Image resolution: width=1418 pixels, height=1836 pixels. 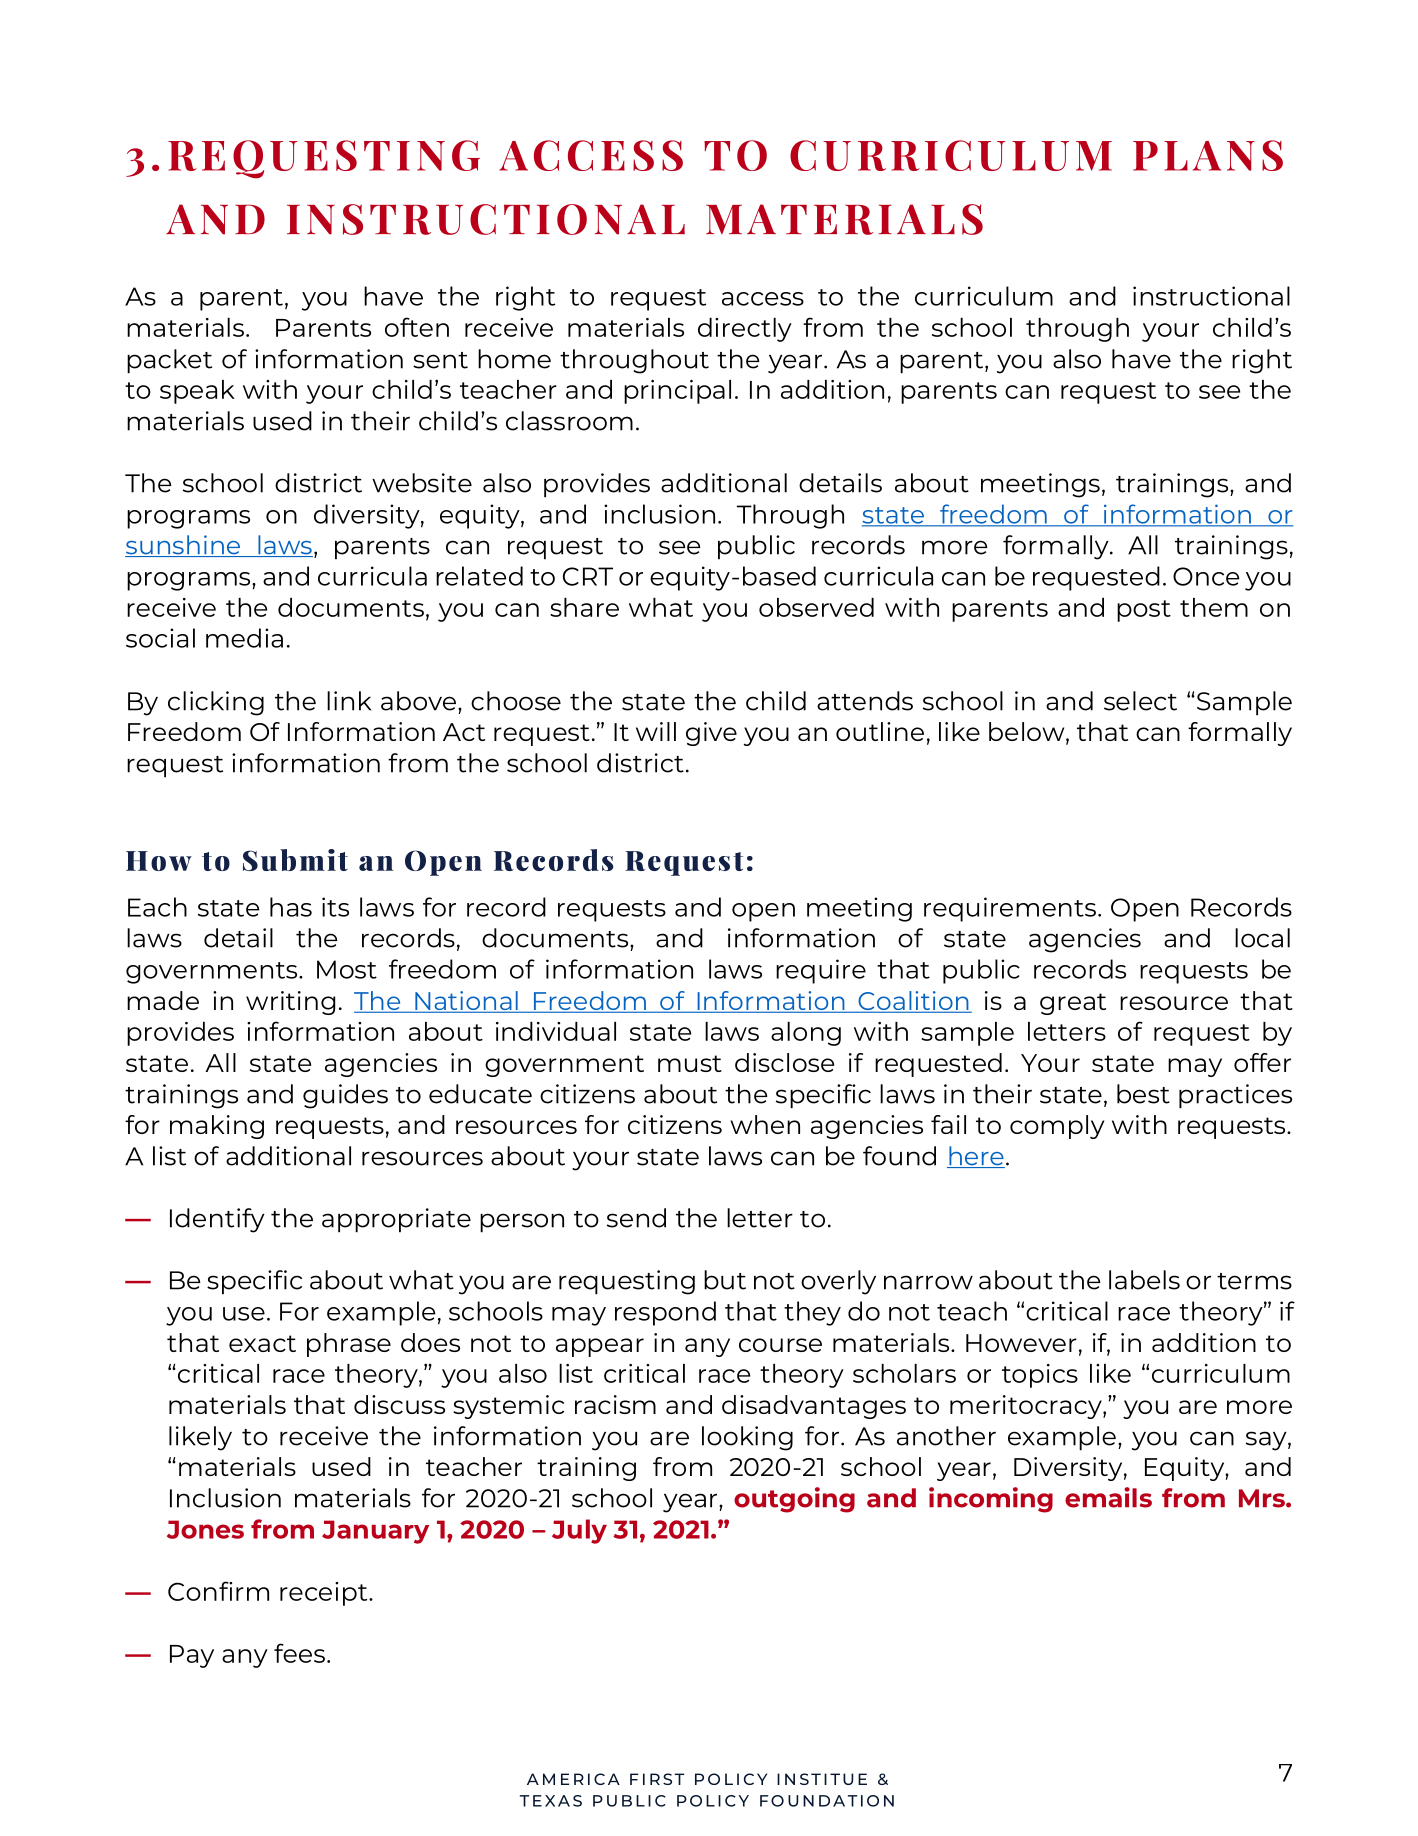 I want to click on Submit, so click(x=295, y=860).
